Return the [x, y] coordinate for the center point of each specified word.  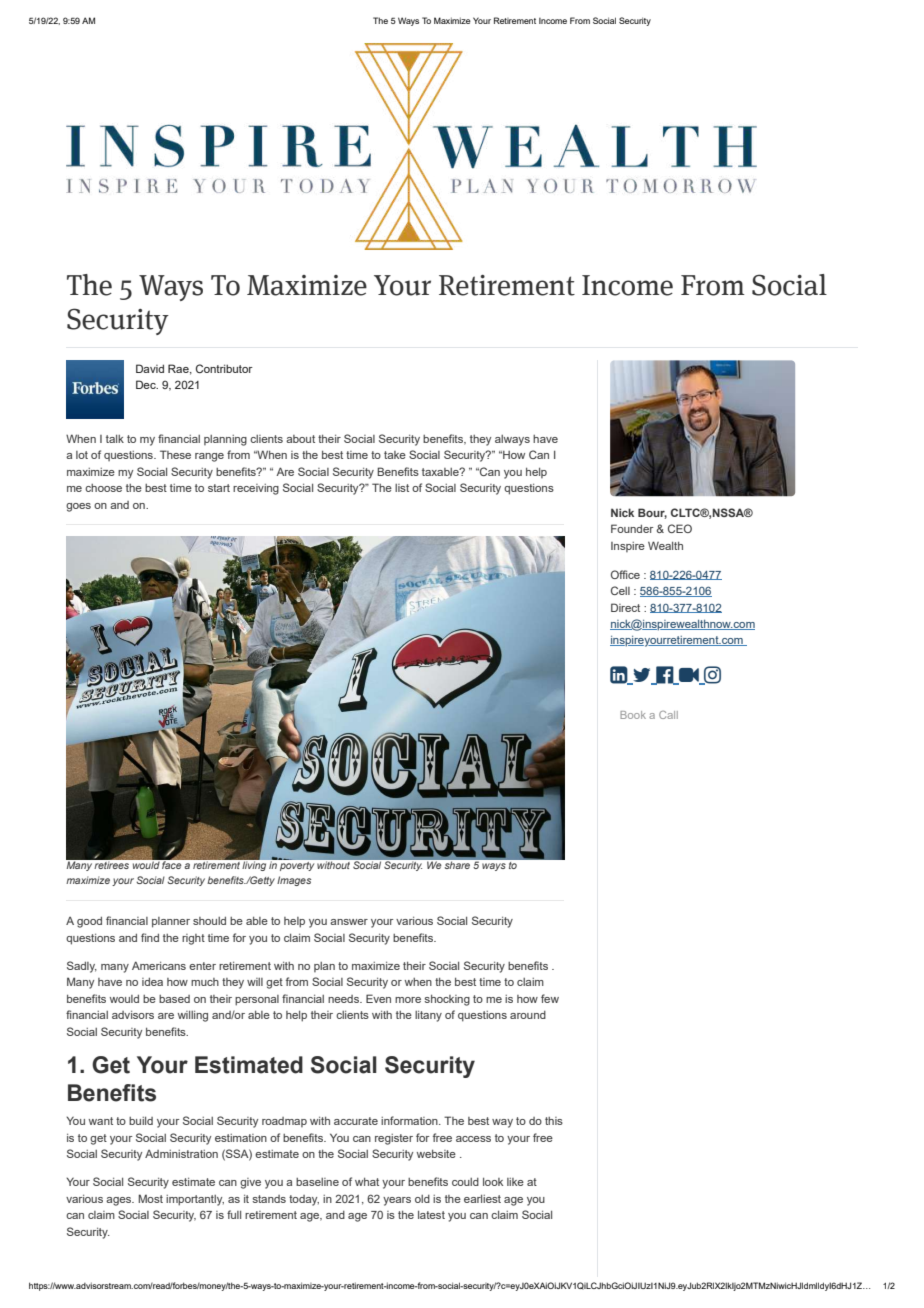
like [515, 1182]
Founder [632, 528]
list [402, 488]
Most [150, 1198]
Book [633, 715]
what [367, 1182]
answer [349, 922]
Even [378, 998]
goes [78, 507]
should [209, 921]
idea [152, 982]
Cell [620, 590]
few [550, 998]
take [395, 455]
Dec [147, 384]
